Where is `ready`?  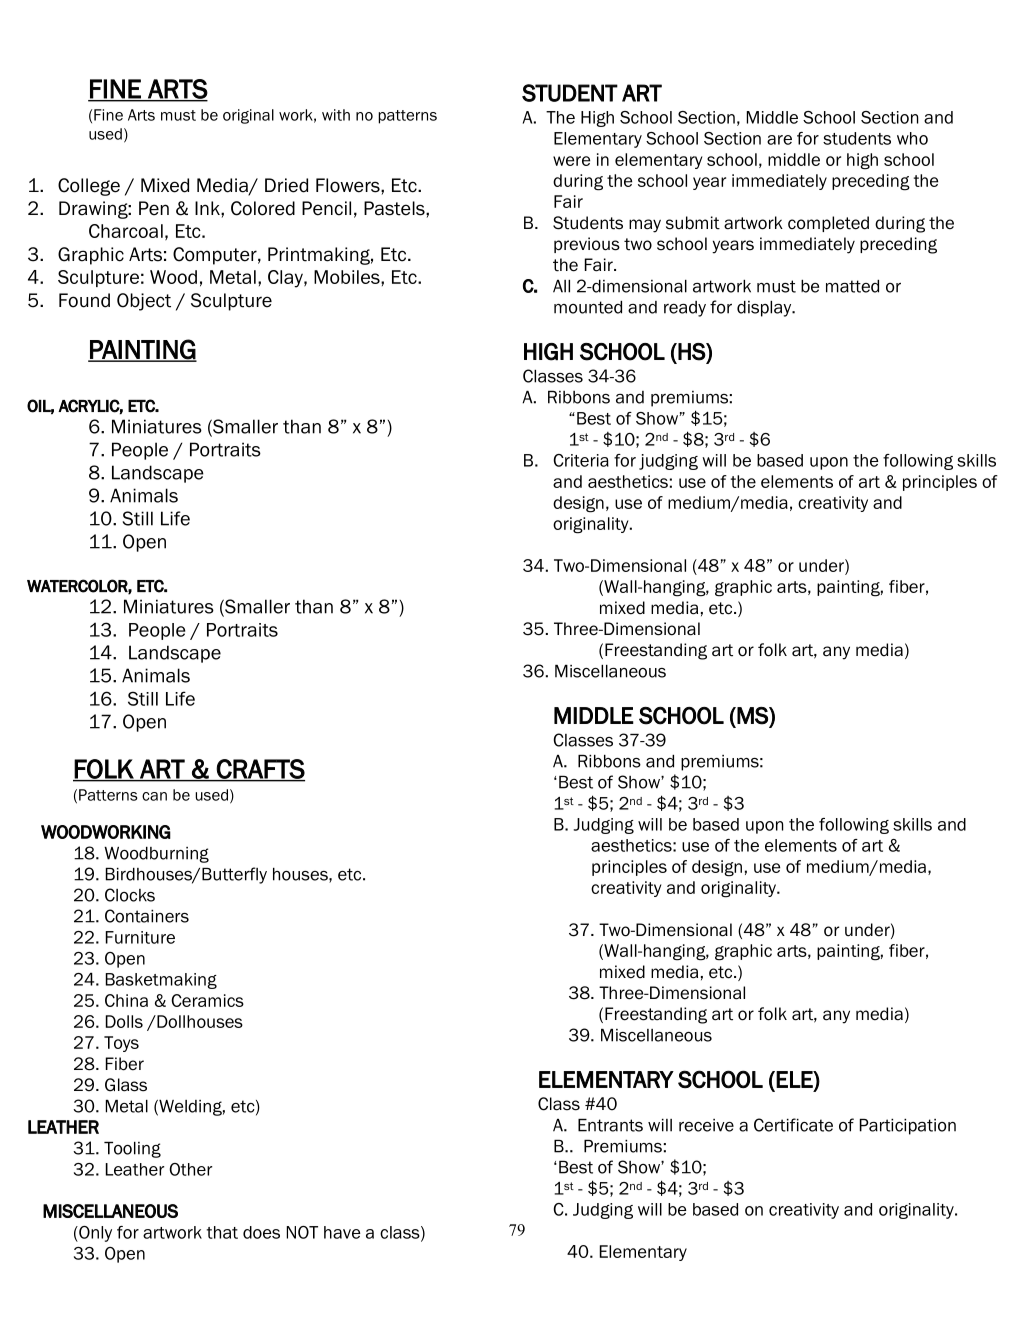 ready is located at coordinates (685, 309).
